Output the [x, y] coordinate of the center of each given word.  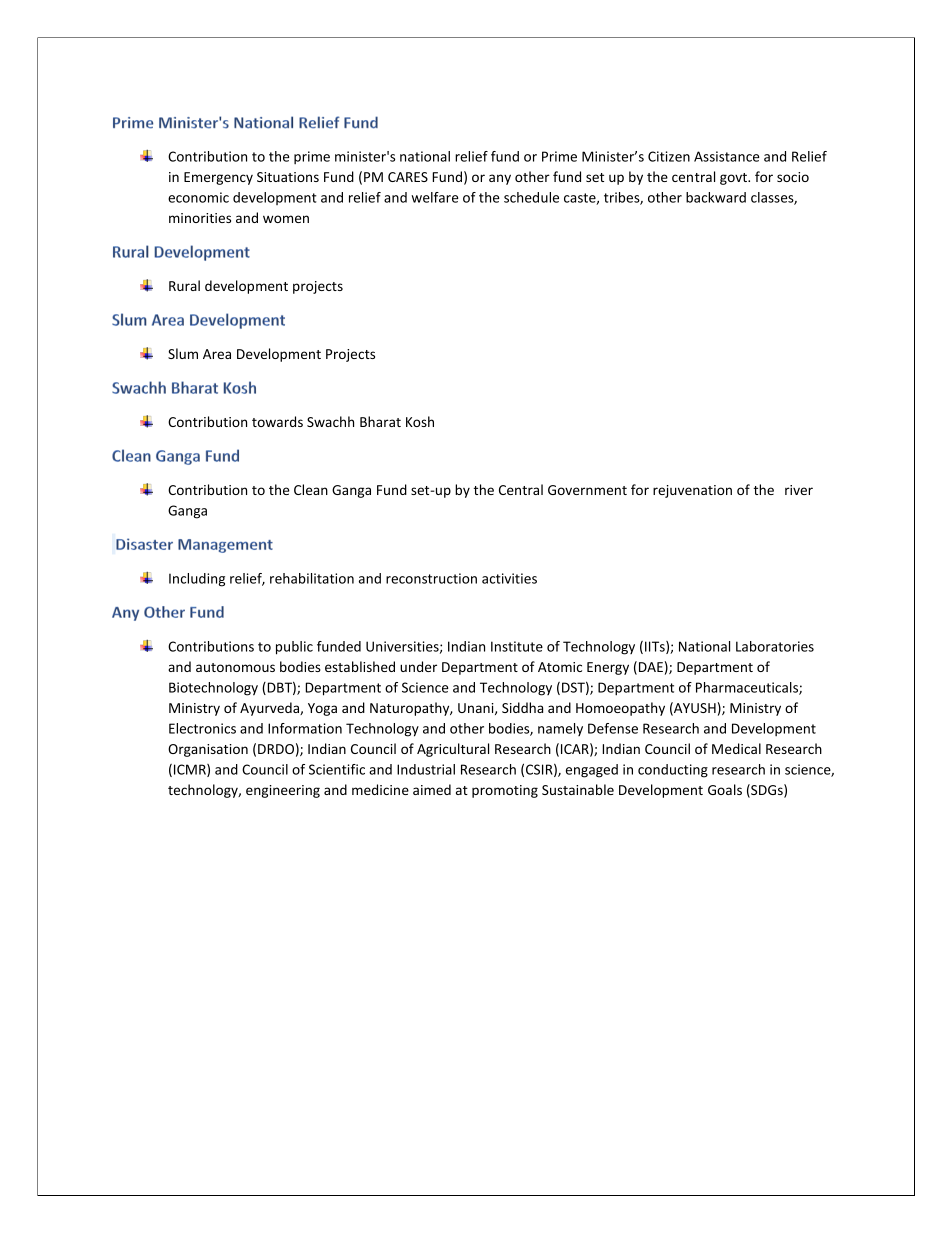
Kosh [420, 421]
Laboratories [775, 646]
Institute [517, 646]
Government [587, 490]
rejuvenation [692, 491]
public [294, 648]
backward [716, 197]
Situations [288, 177]
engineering [283, 791]
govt [734, 179]
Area [217, 354]
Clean [311, 489]
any [500, 179]
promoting [505, 791]
